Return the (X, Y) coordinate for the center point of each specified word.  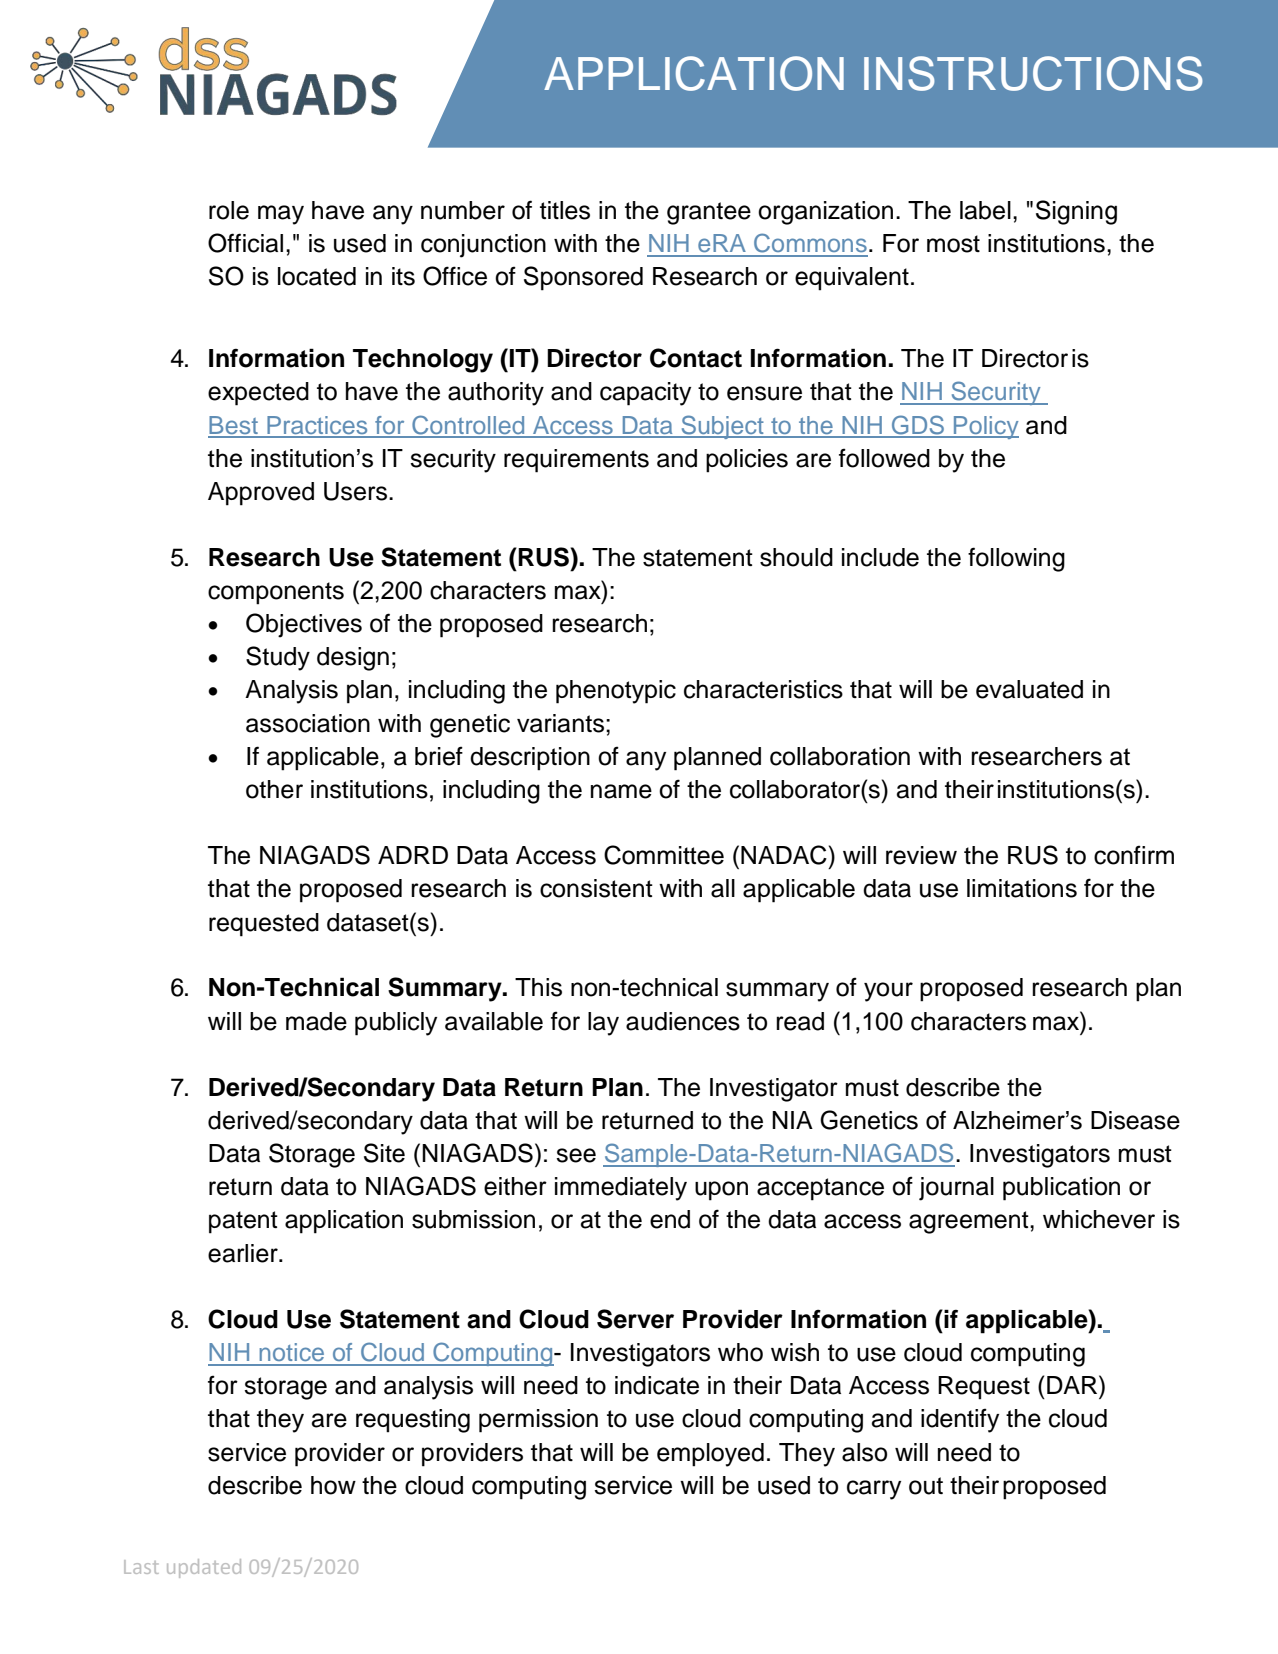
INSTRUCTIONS (1033, 73)
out (926, 1486)
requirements (576, 461)
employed (710, 1455)
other (274, 789)
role (229, 210)
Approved (261, 494)
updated (204, 1568)
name (621, 791)
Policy (985, 427)
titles (565, 210)
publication (1061, 1189)
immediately (621, 1189)
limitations (1022, 888)
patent (243, 1222)
